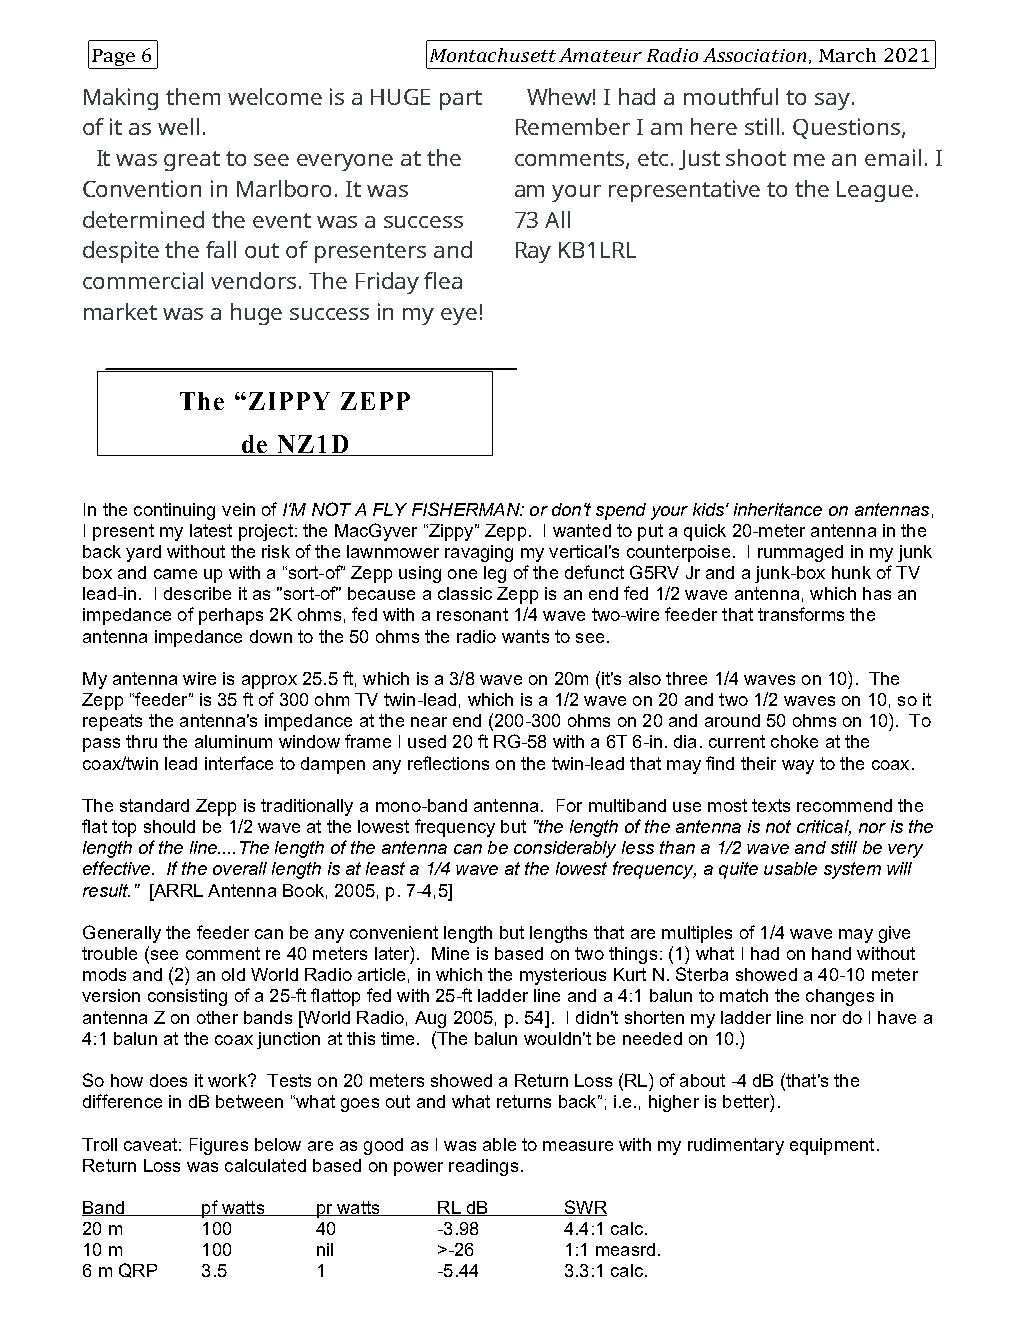 This screenshot has width=1024, height=1325. What do you see at coordinates (483, 1167) in the screenshot?
I see `readings` at bounding box center [483, 1167].
